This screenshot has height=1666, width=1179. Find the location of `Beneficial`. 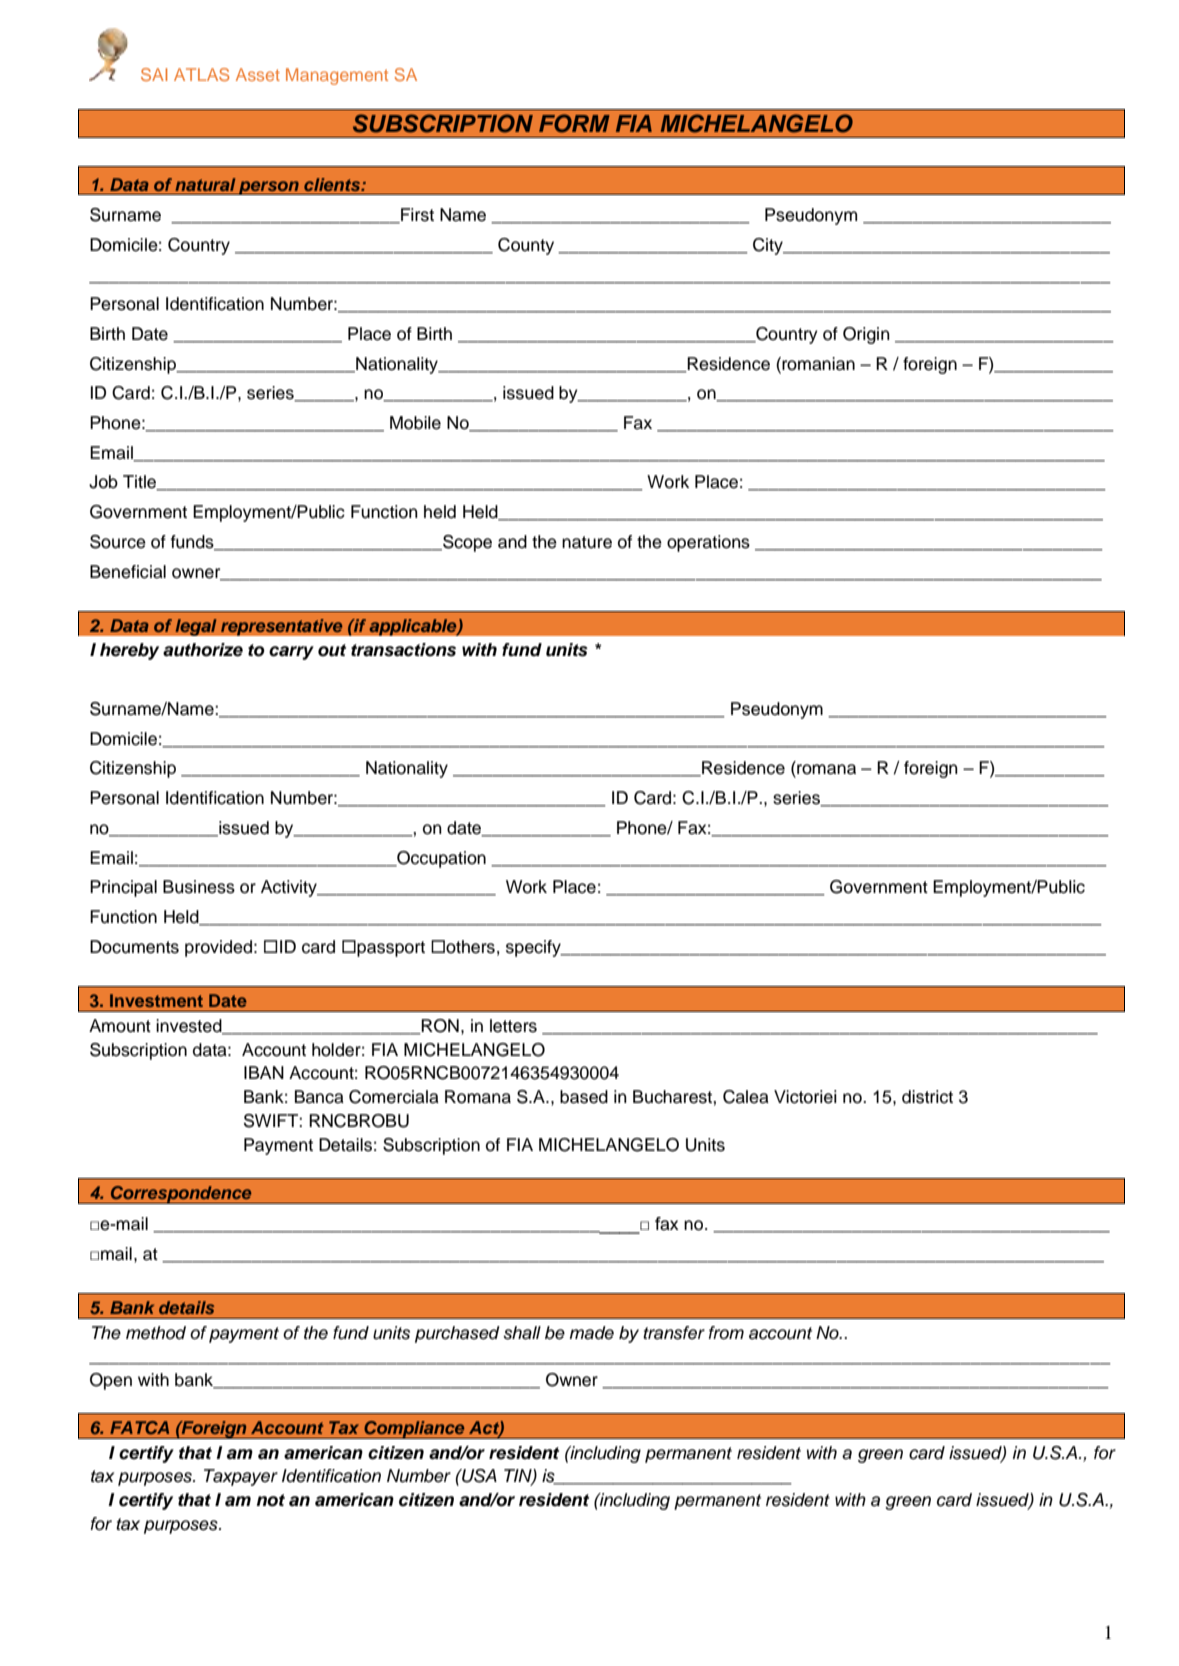

Beneficial is located at coordinates (128, 572).
